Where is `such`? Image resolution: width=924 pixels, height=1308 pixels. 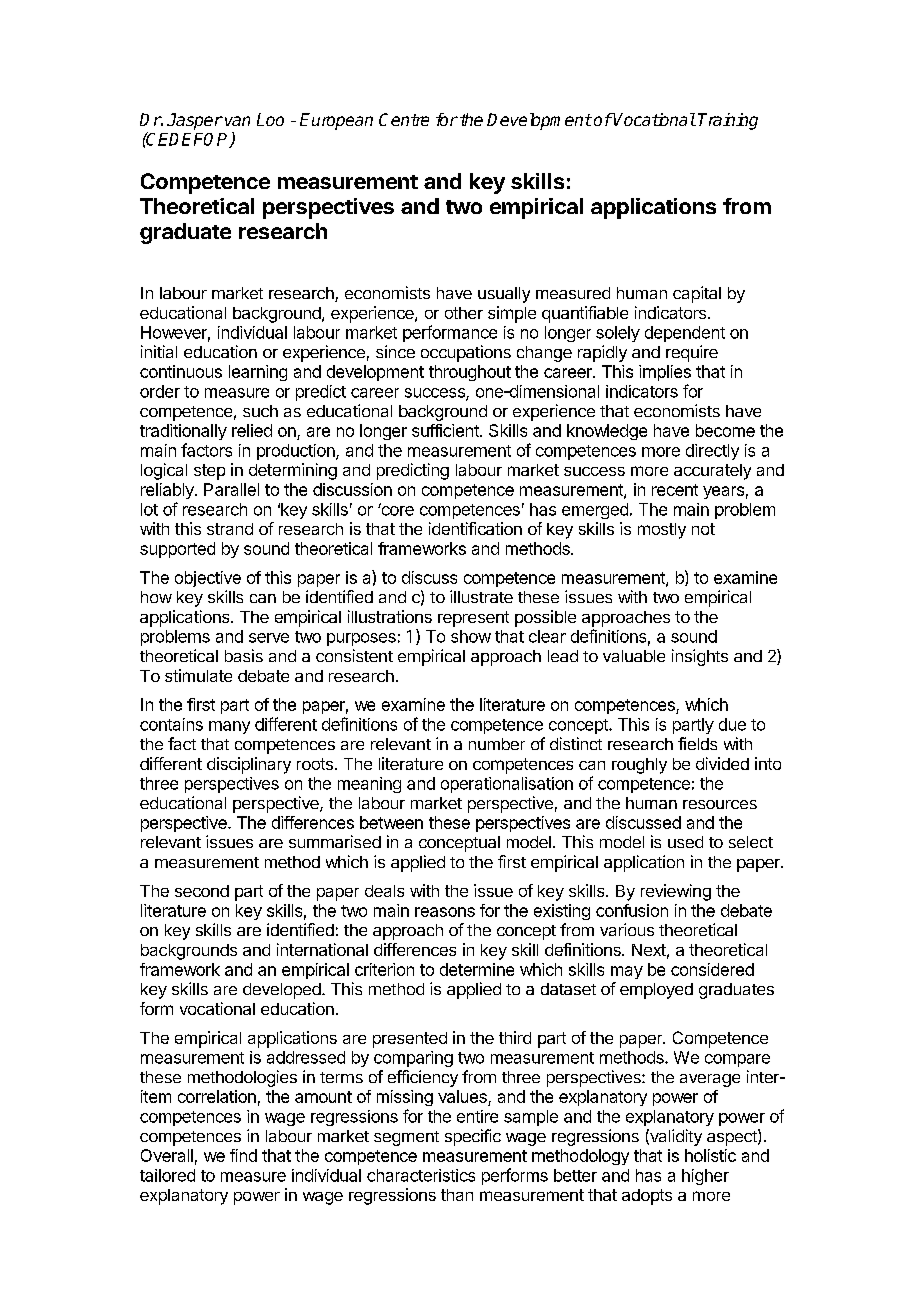 such is located at coordinates (260, 411).
